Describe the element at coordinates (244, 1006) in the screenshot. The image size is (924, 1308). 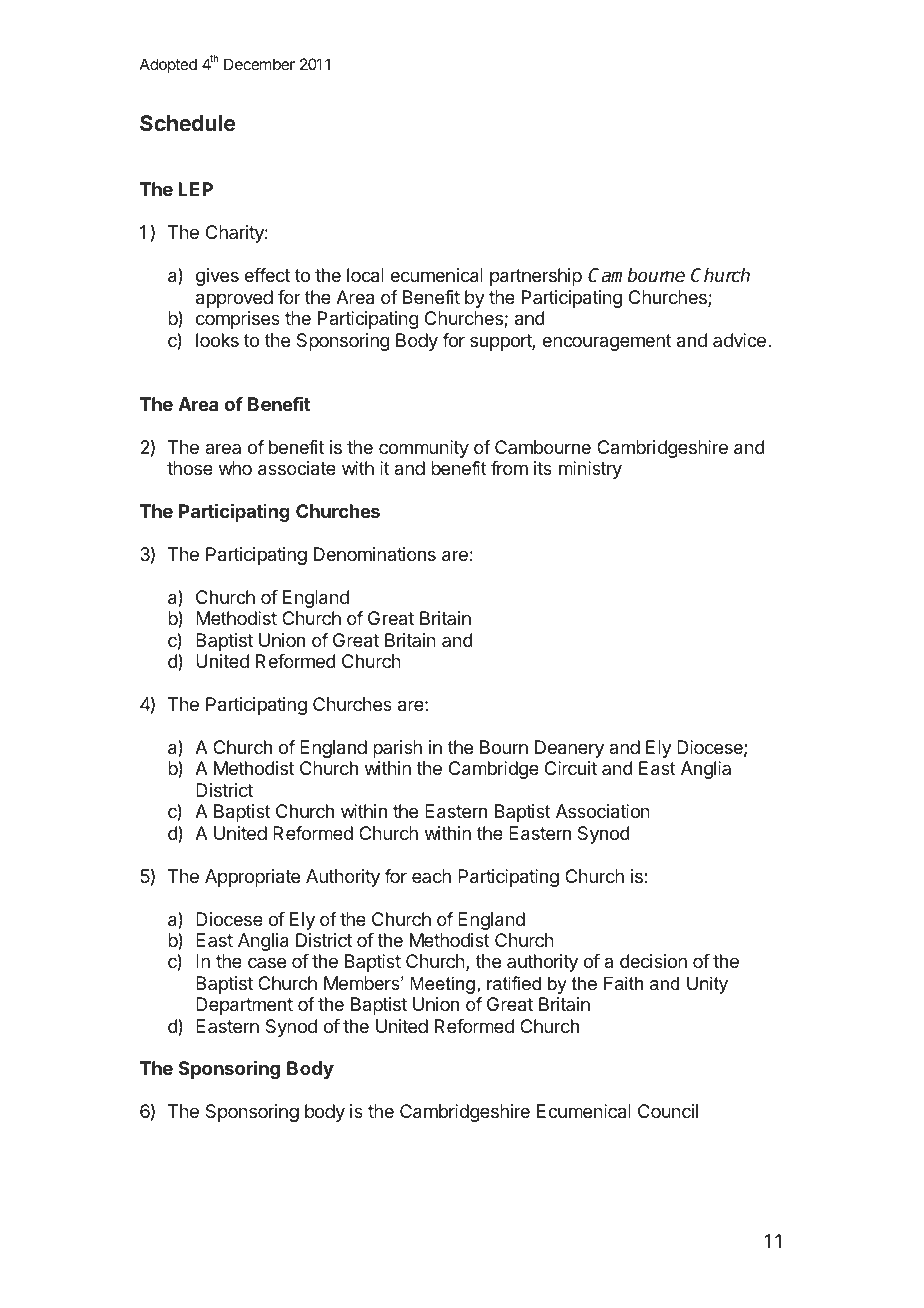
I see `Department` at that location.
